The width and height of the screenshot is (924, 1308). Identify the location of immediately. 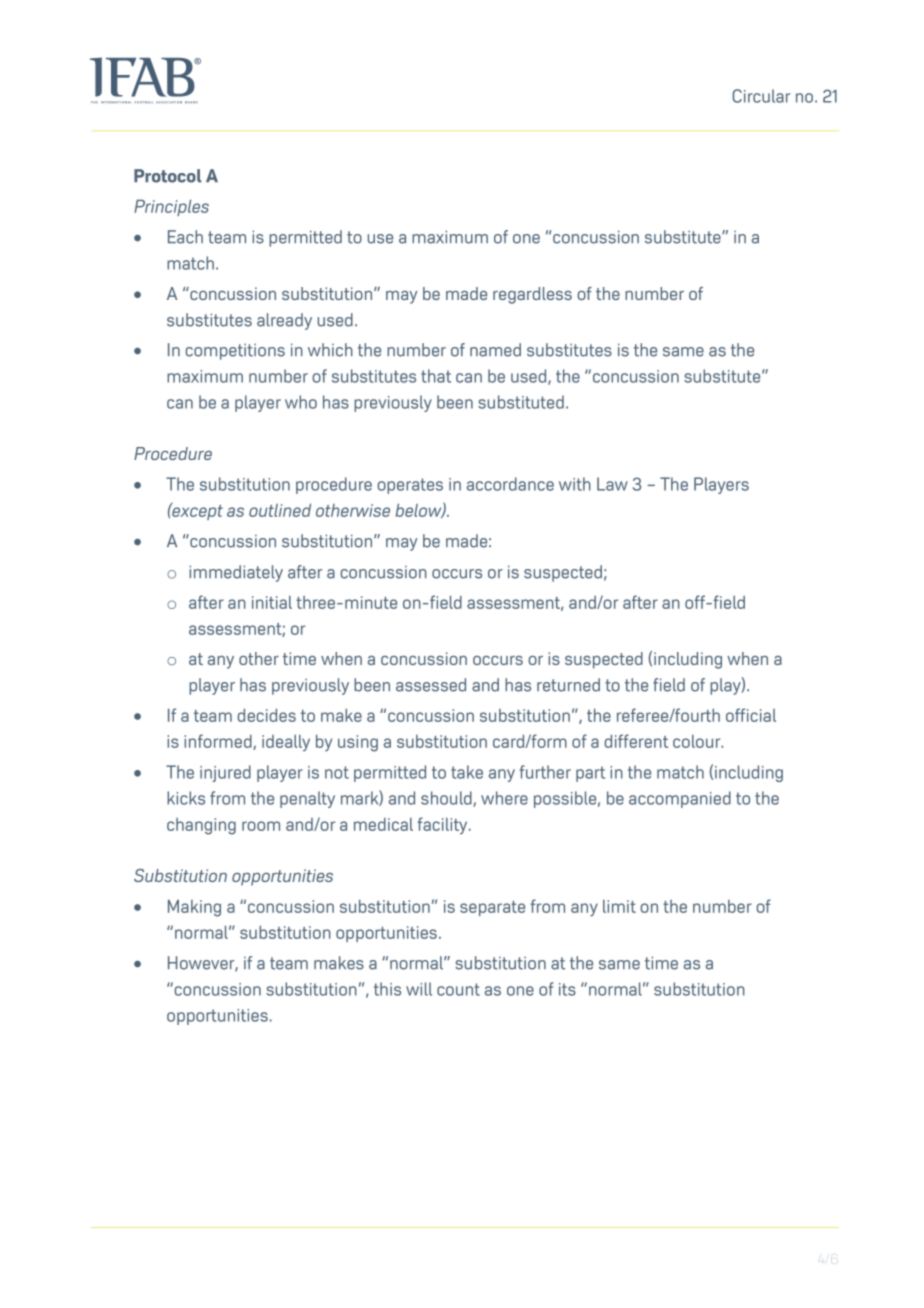
(236, 573).
